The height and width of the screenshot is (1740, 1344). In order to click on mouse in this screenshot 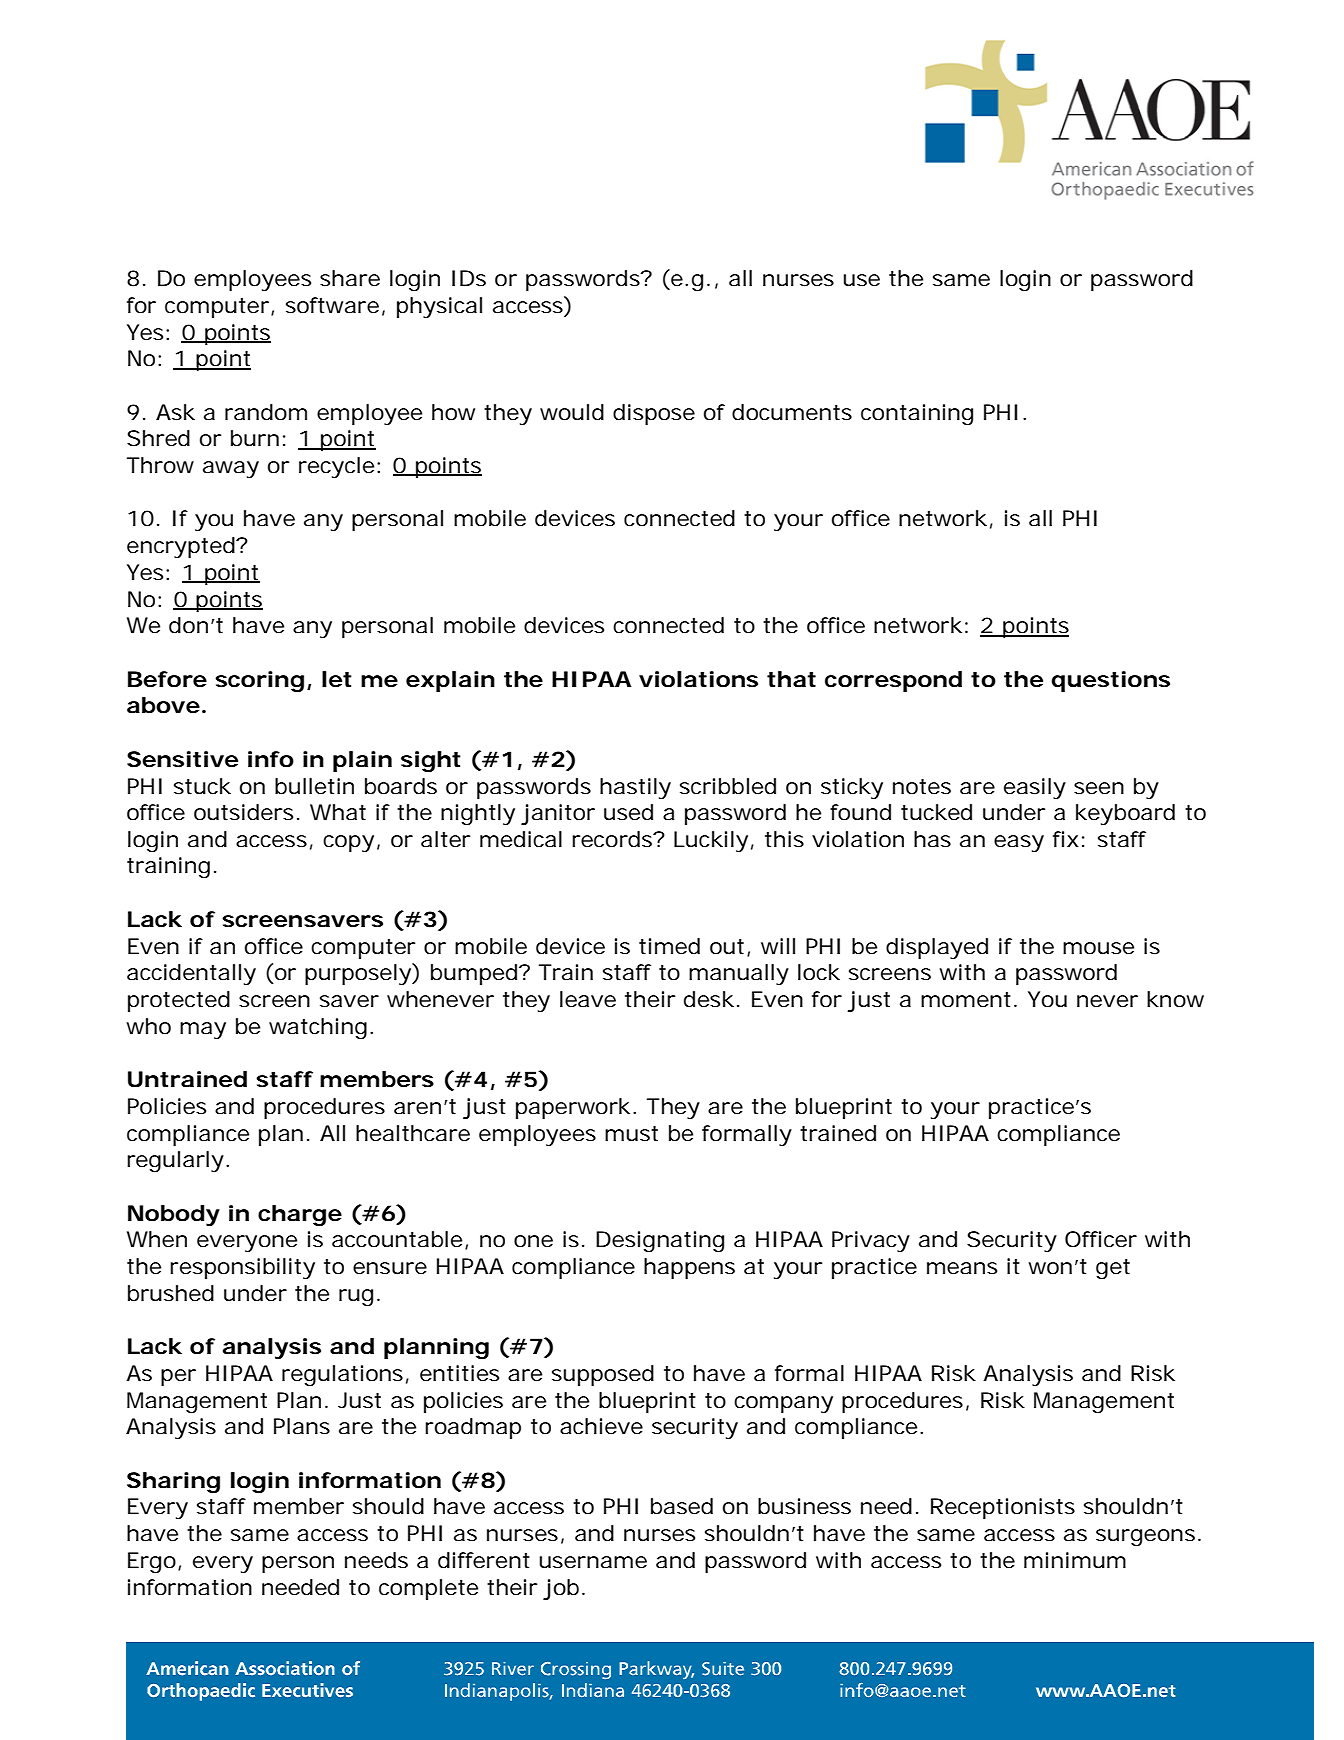, I will do `click(1098, 948)`.
